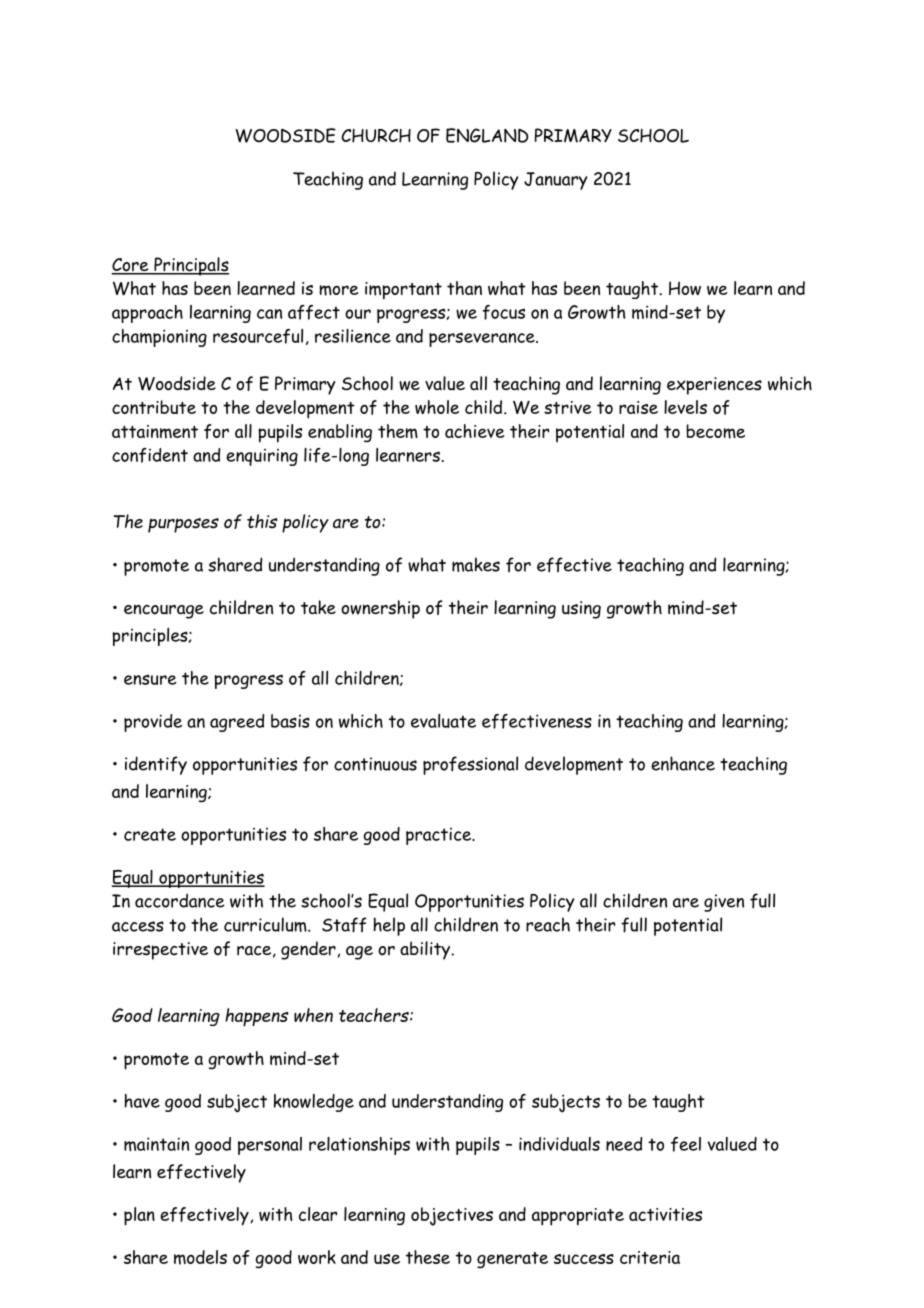  Describe the element at coordinates (376, 136) in the screenshot. I see `CHURCH` at that location.
